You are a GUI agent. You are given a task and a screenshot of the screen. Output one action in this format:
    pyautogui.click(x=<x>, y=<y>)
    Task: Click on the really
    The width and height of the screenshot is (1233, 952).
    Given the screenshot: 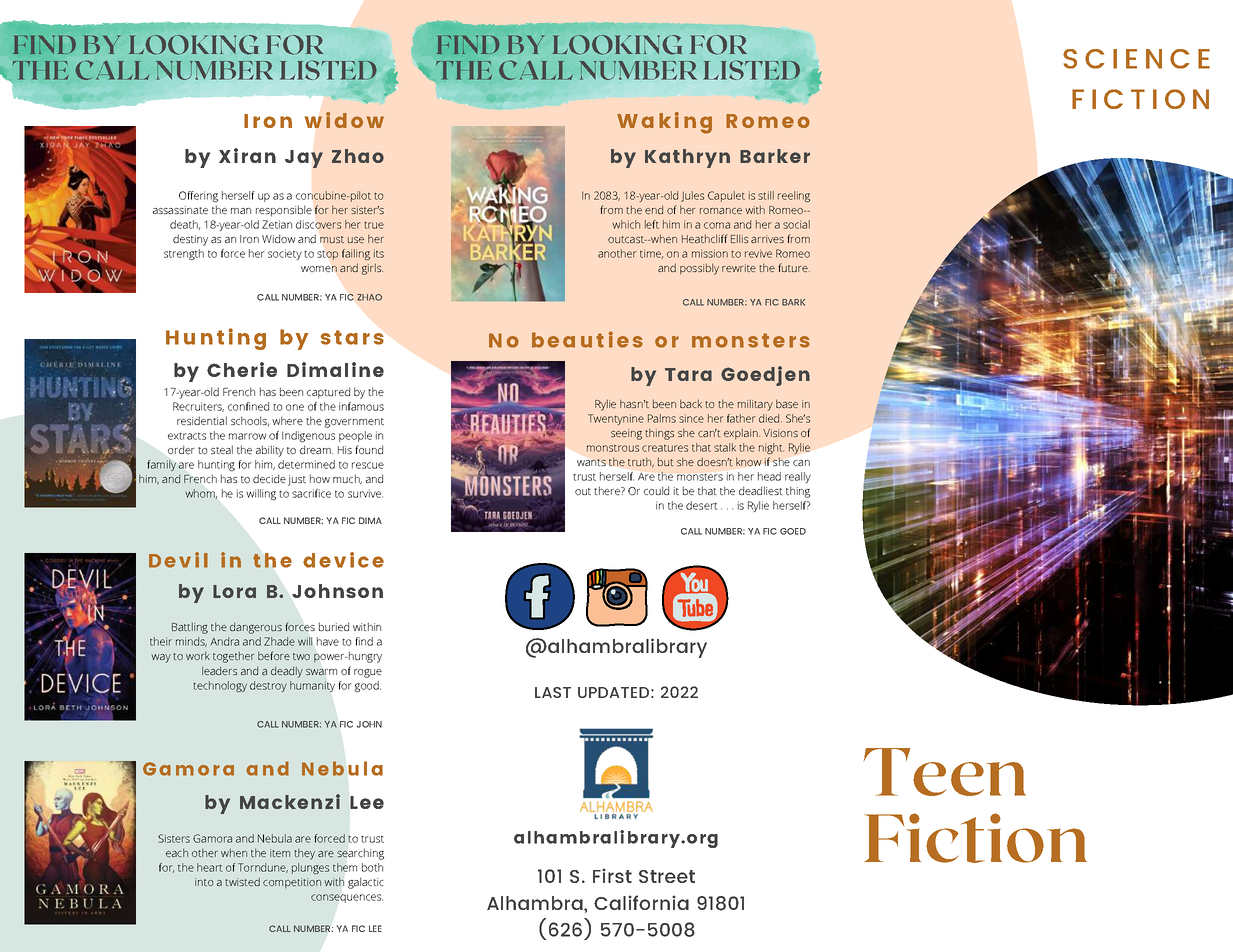 What is the action you would take?
    pyautogui.click(x=798, y=477)
